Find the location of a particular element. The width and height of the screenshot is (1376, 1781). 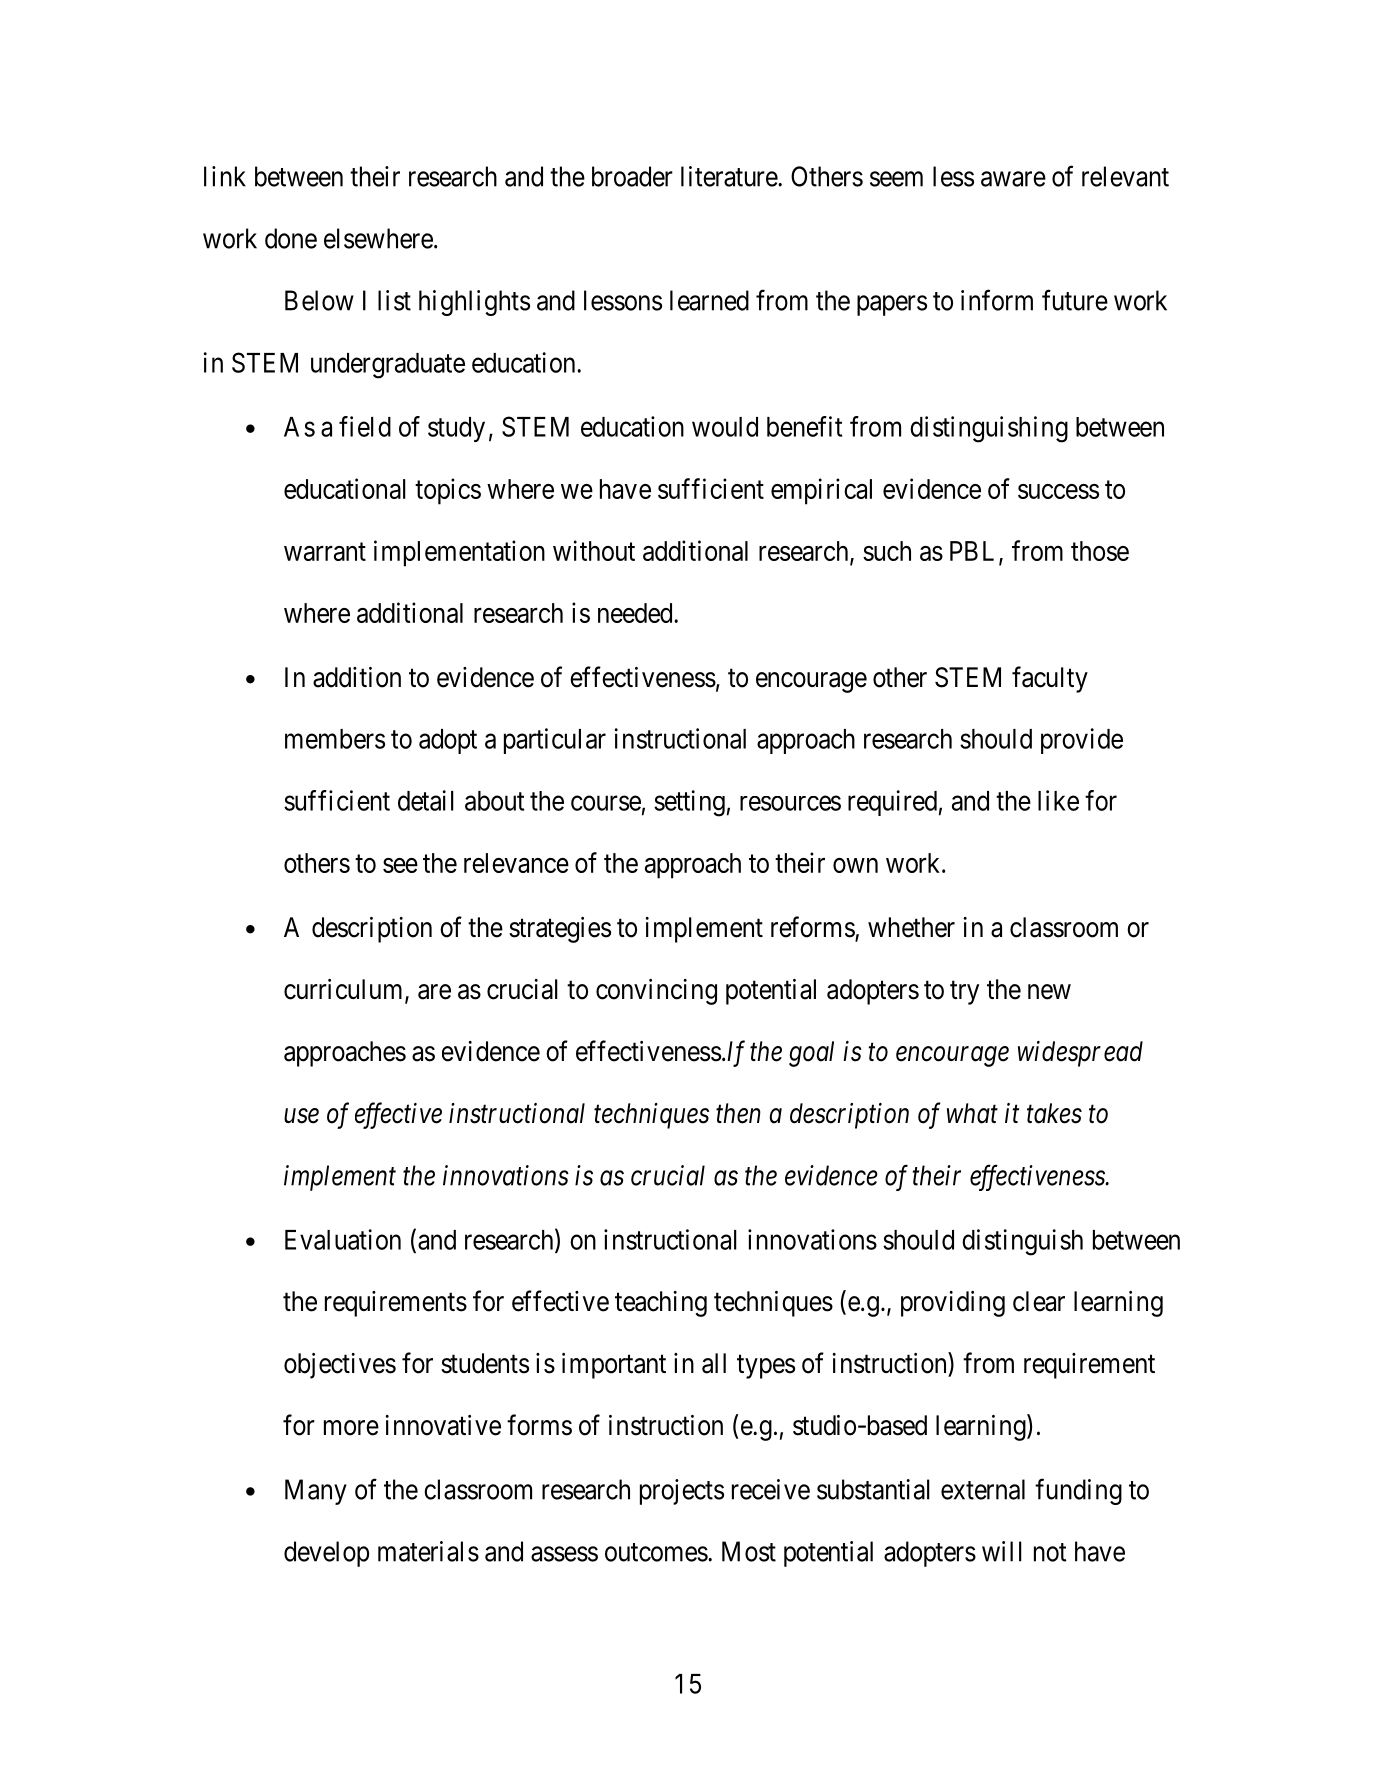

like is located at coordinates (1058, 800).
